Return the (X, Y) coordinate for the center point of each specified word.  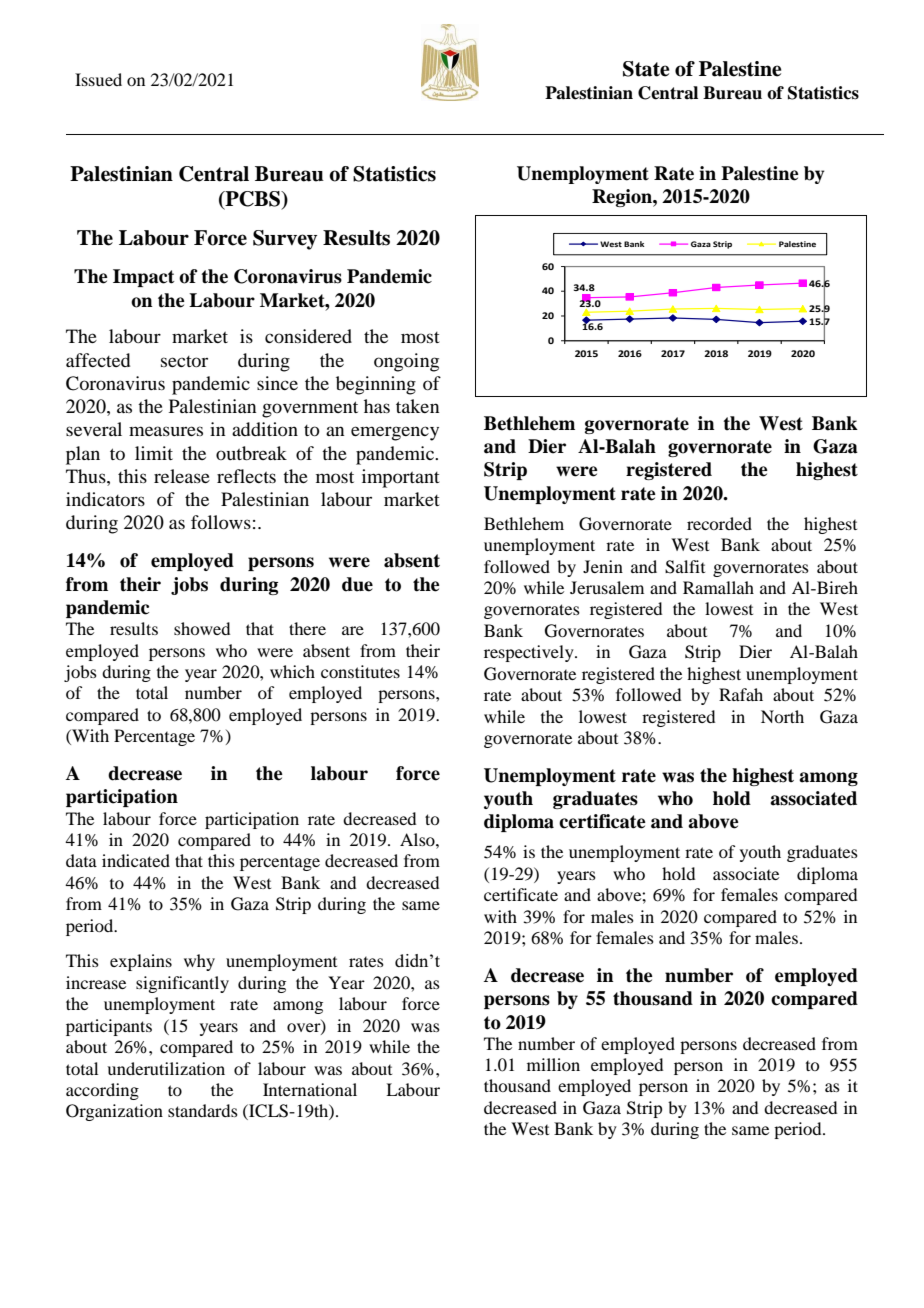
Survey (285, 240)
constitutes (360, 671)
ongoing (406, 362)
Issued (98, 79)
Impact (144, 278)
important (401, 478)
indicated (136, 860)
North (782, 716)
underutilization (166, 1068)
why (199, 962)
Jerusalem (607, 587)
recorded (719, 523)
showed (202, 628)
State (646, 69)
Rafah (741, 694)
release (182, 476)
